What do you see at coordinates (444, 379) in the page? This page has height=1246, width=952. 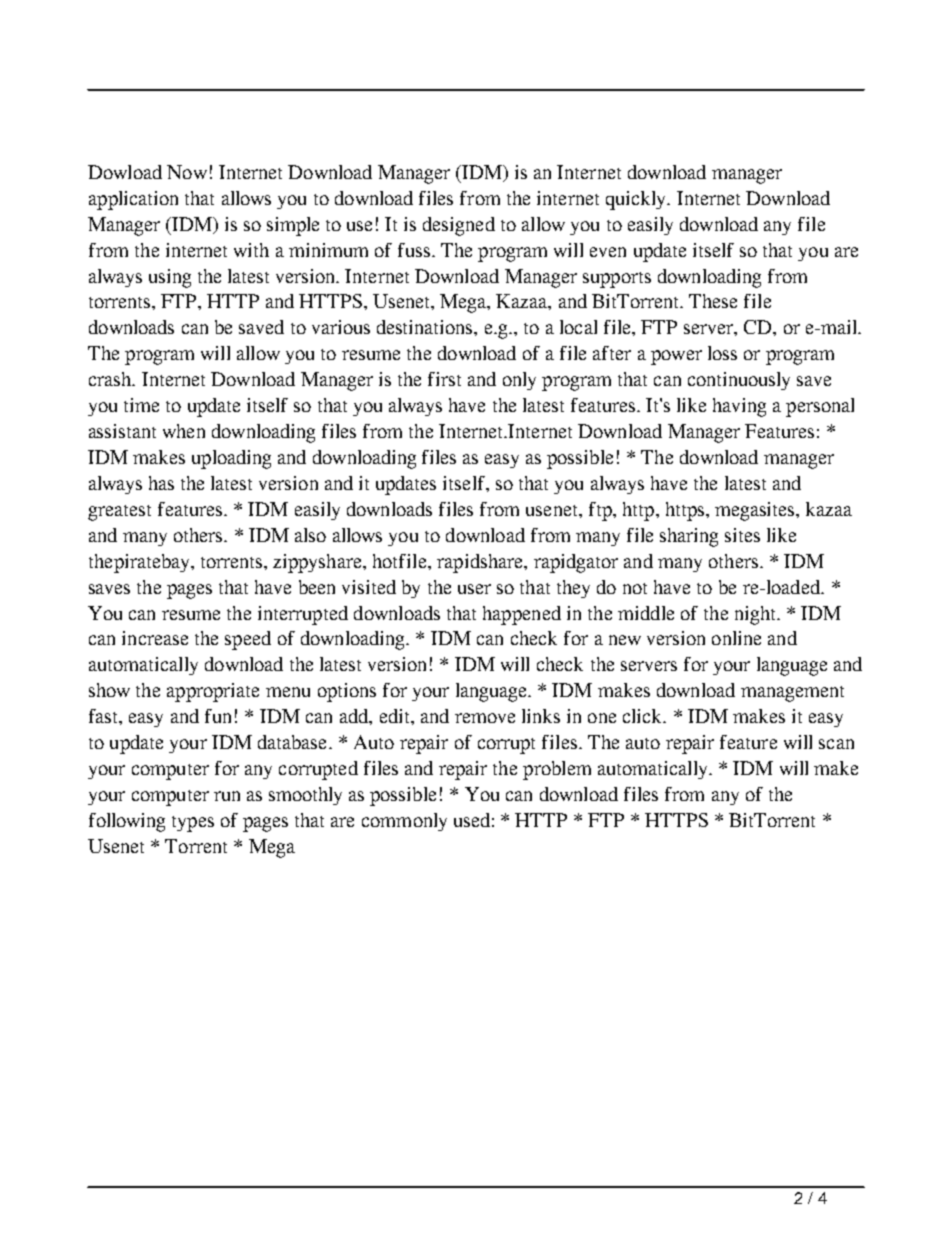 I see `first` at bounding box center [444, 379].
